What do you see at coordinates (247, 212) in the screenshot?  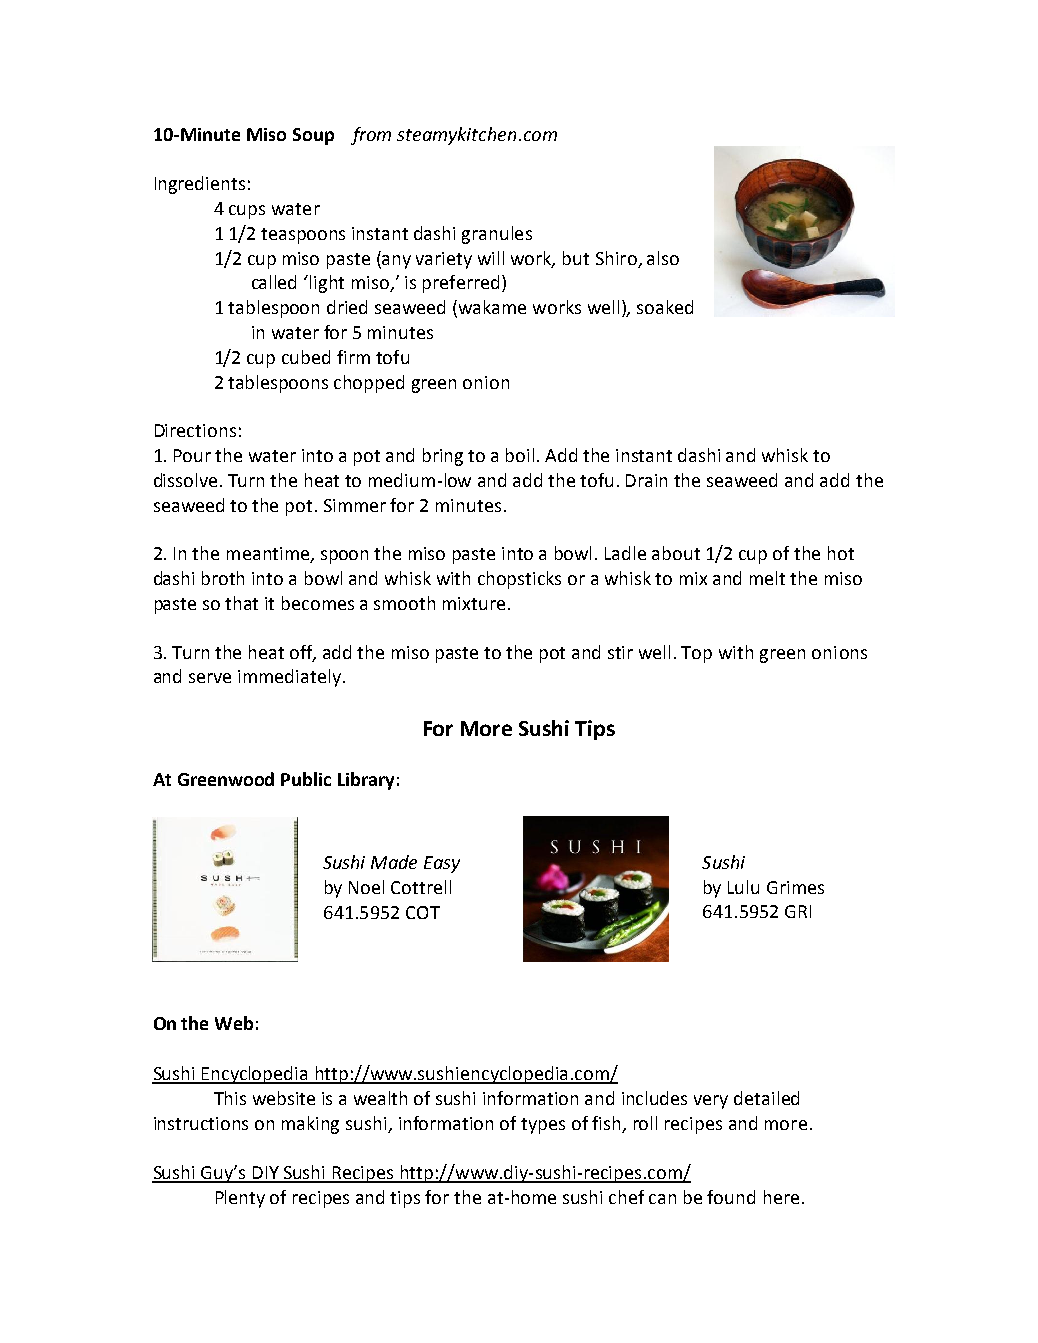 I see `cups` at bounding box center [247, 212].
